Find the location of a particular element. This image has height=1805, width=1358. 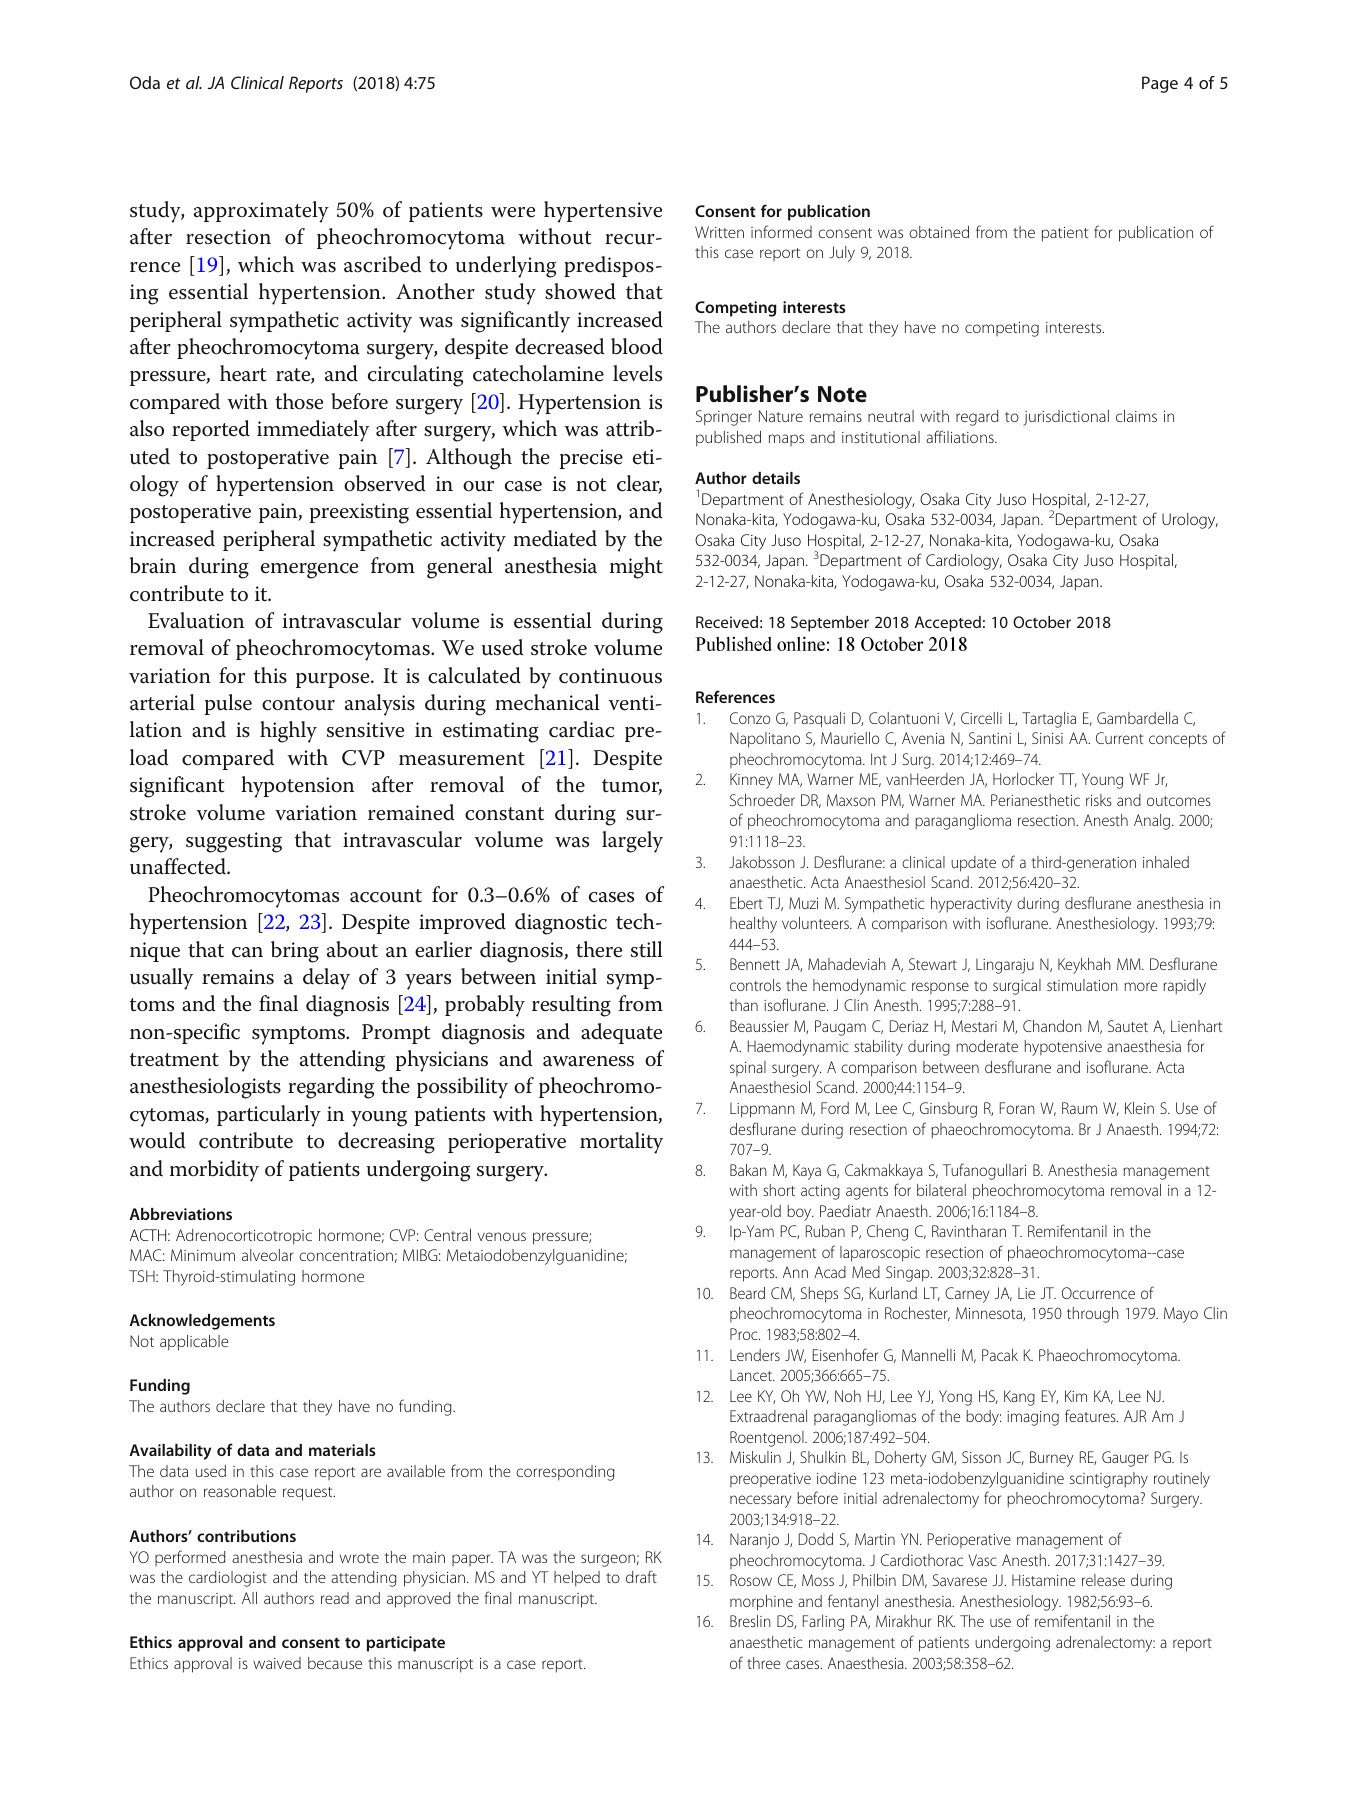

Histamine is located at coordinates (1043, 1580).
